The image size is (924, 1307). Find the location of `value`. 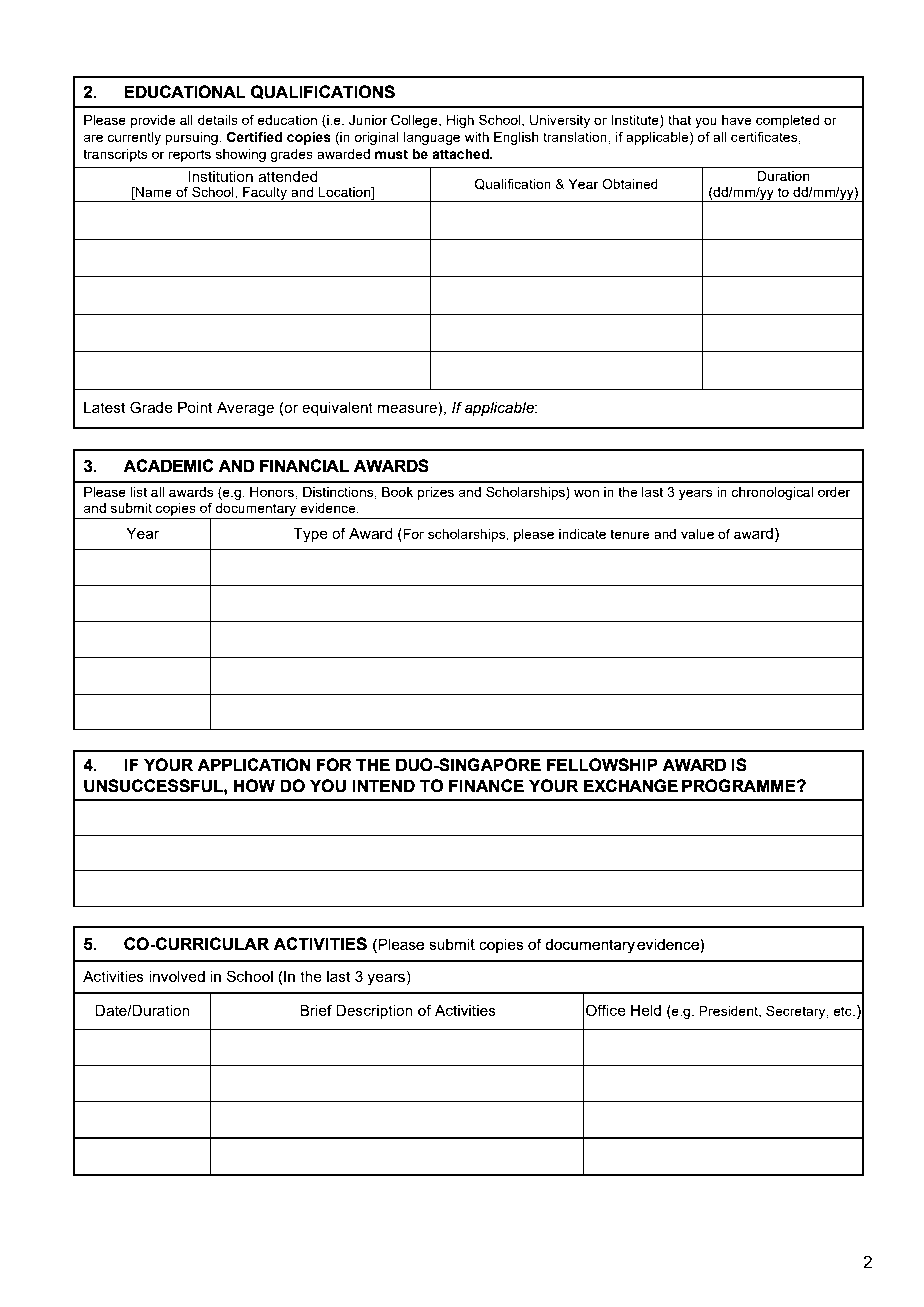

value is located at coordinates (697, 534).
